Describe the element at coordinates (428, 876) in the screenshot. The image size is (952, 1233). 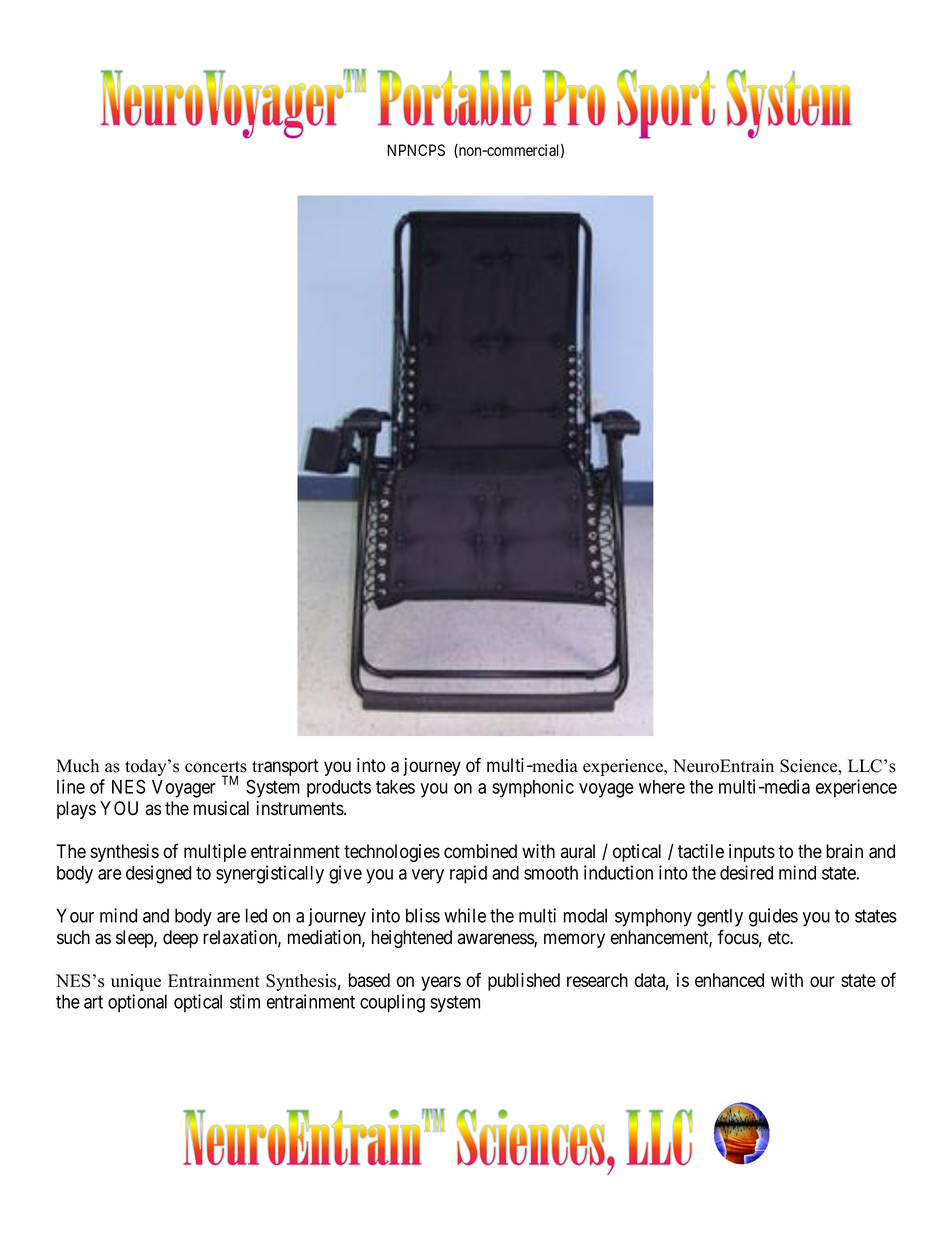
I see `very` at that location.
